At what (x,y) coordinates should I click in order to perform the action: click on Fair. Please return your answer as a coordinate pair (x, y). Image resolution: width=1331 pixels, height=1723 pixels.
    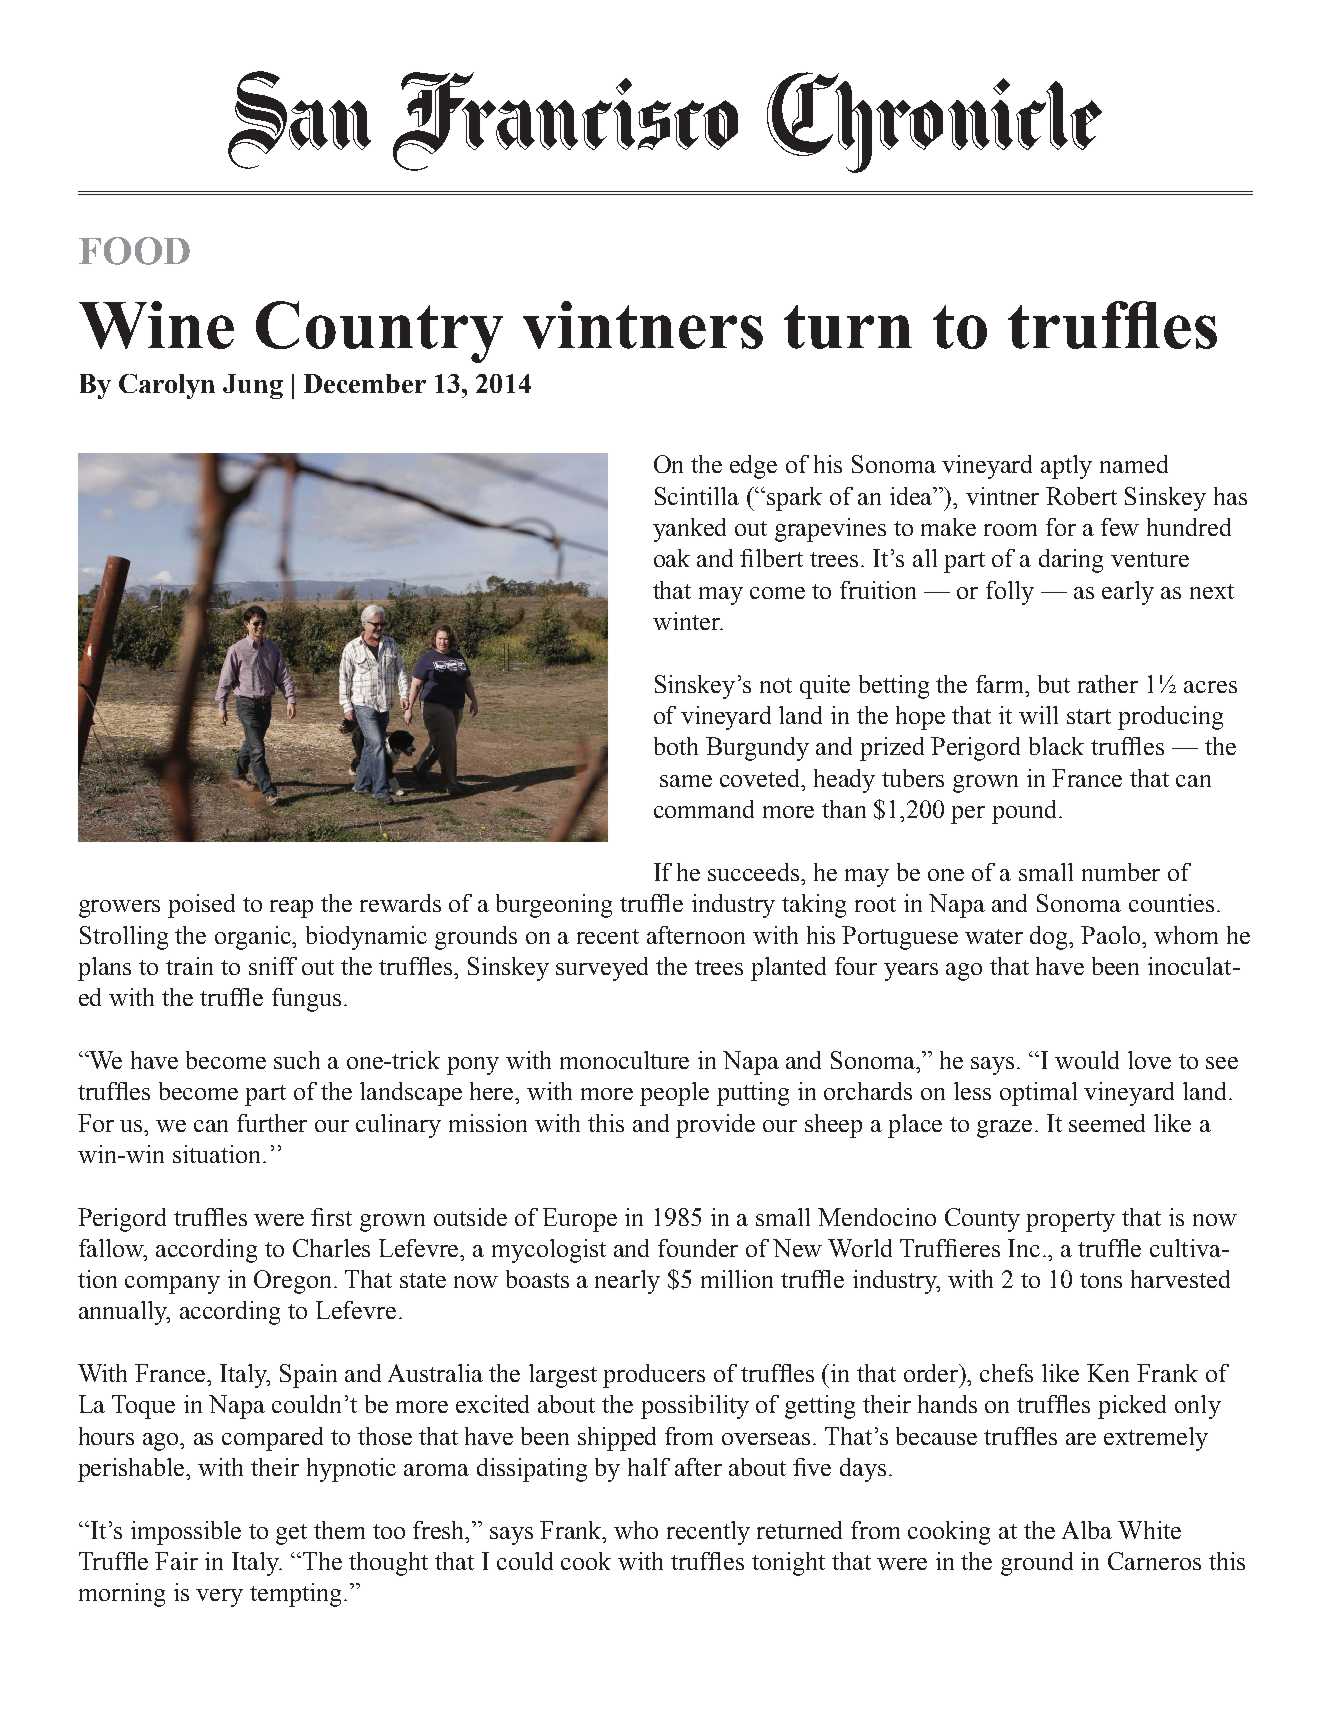
    Looking at the image, I should click on (176, 1561).
